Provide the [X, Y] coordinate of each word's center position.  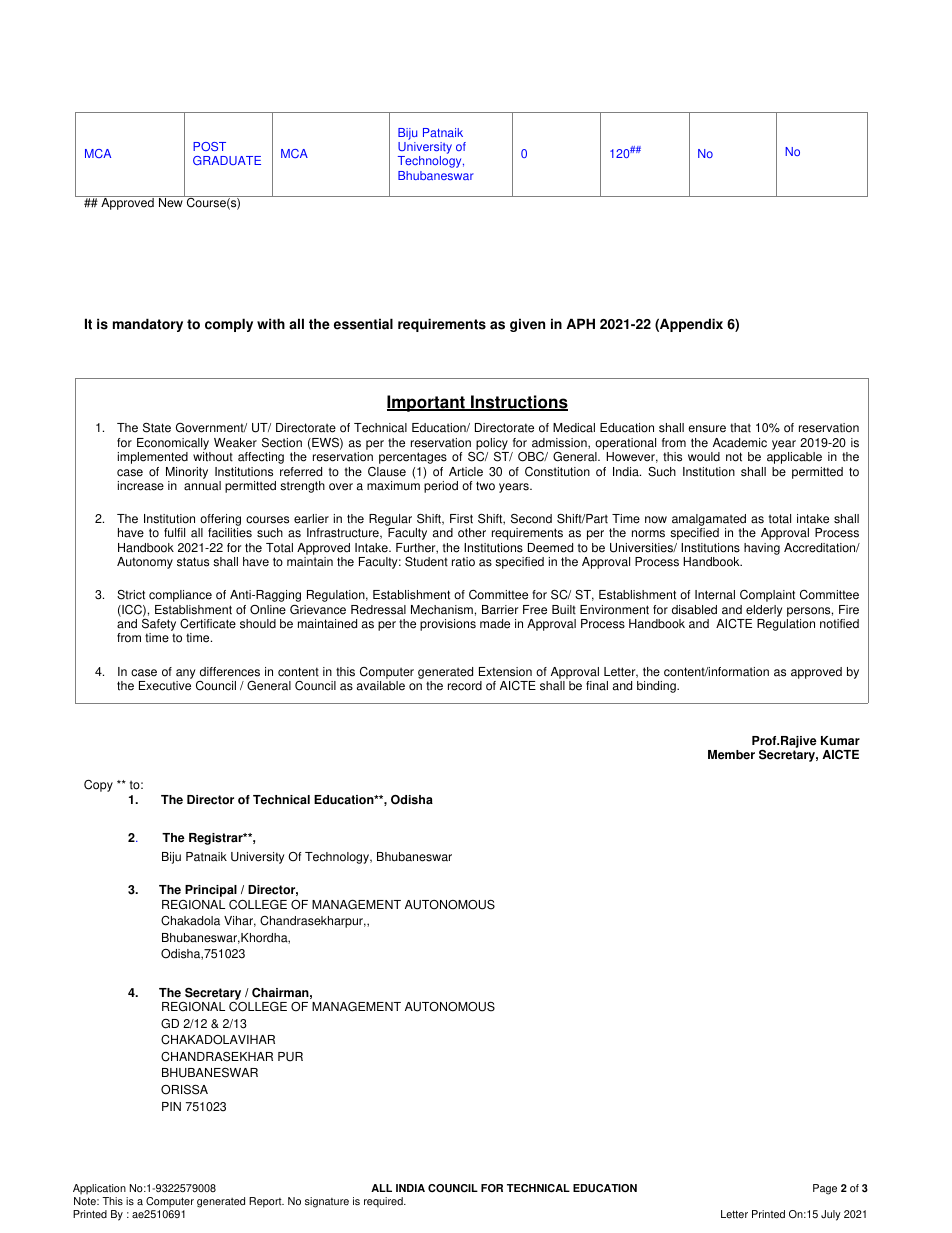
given [527, 325]
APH [580, 323]
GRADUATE [227, 160]
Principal [211, 892]
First [461, 519]
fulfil [174, 533]
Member [731, 755]
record [465, 686]
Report [266, 1202]
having [762, 549]
